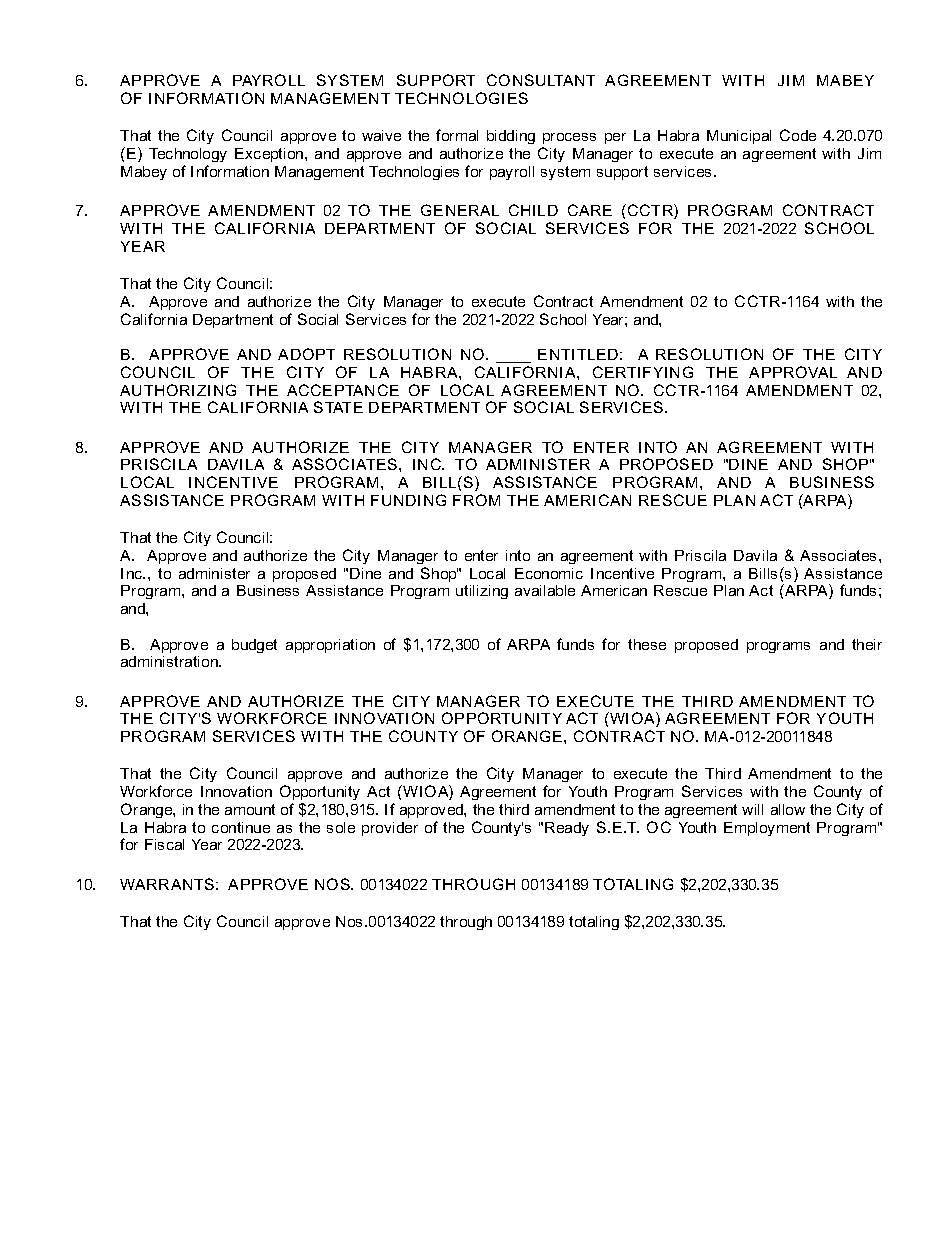  What do you see at coordinates (241, 827) in the document?
I see `continue` at bounding box center [241, 827].
